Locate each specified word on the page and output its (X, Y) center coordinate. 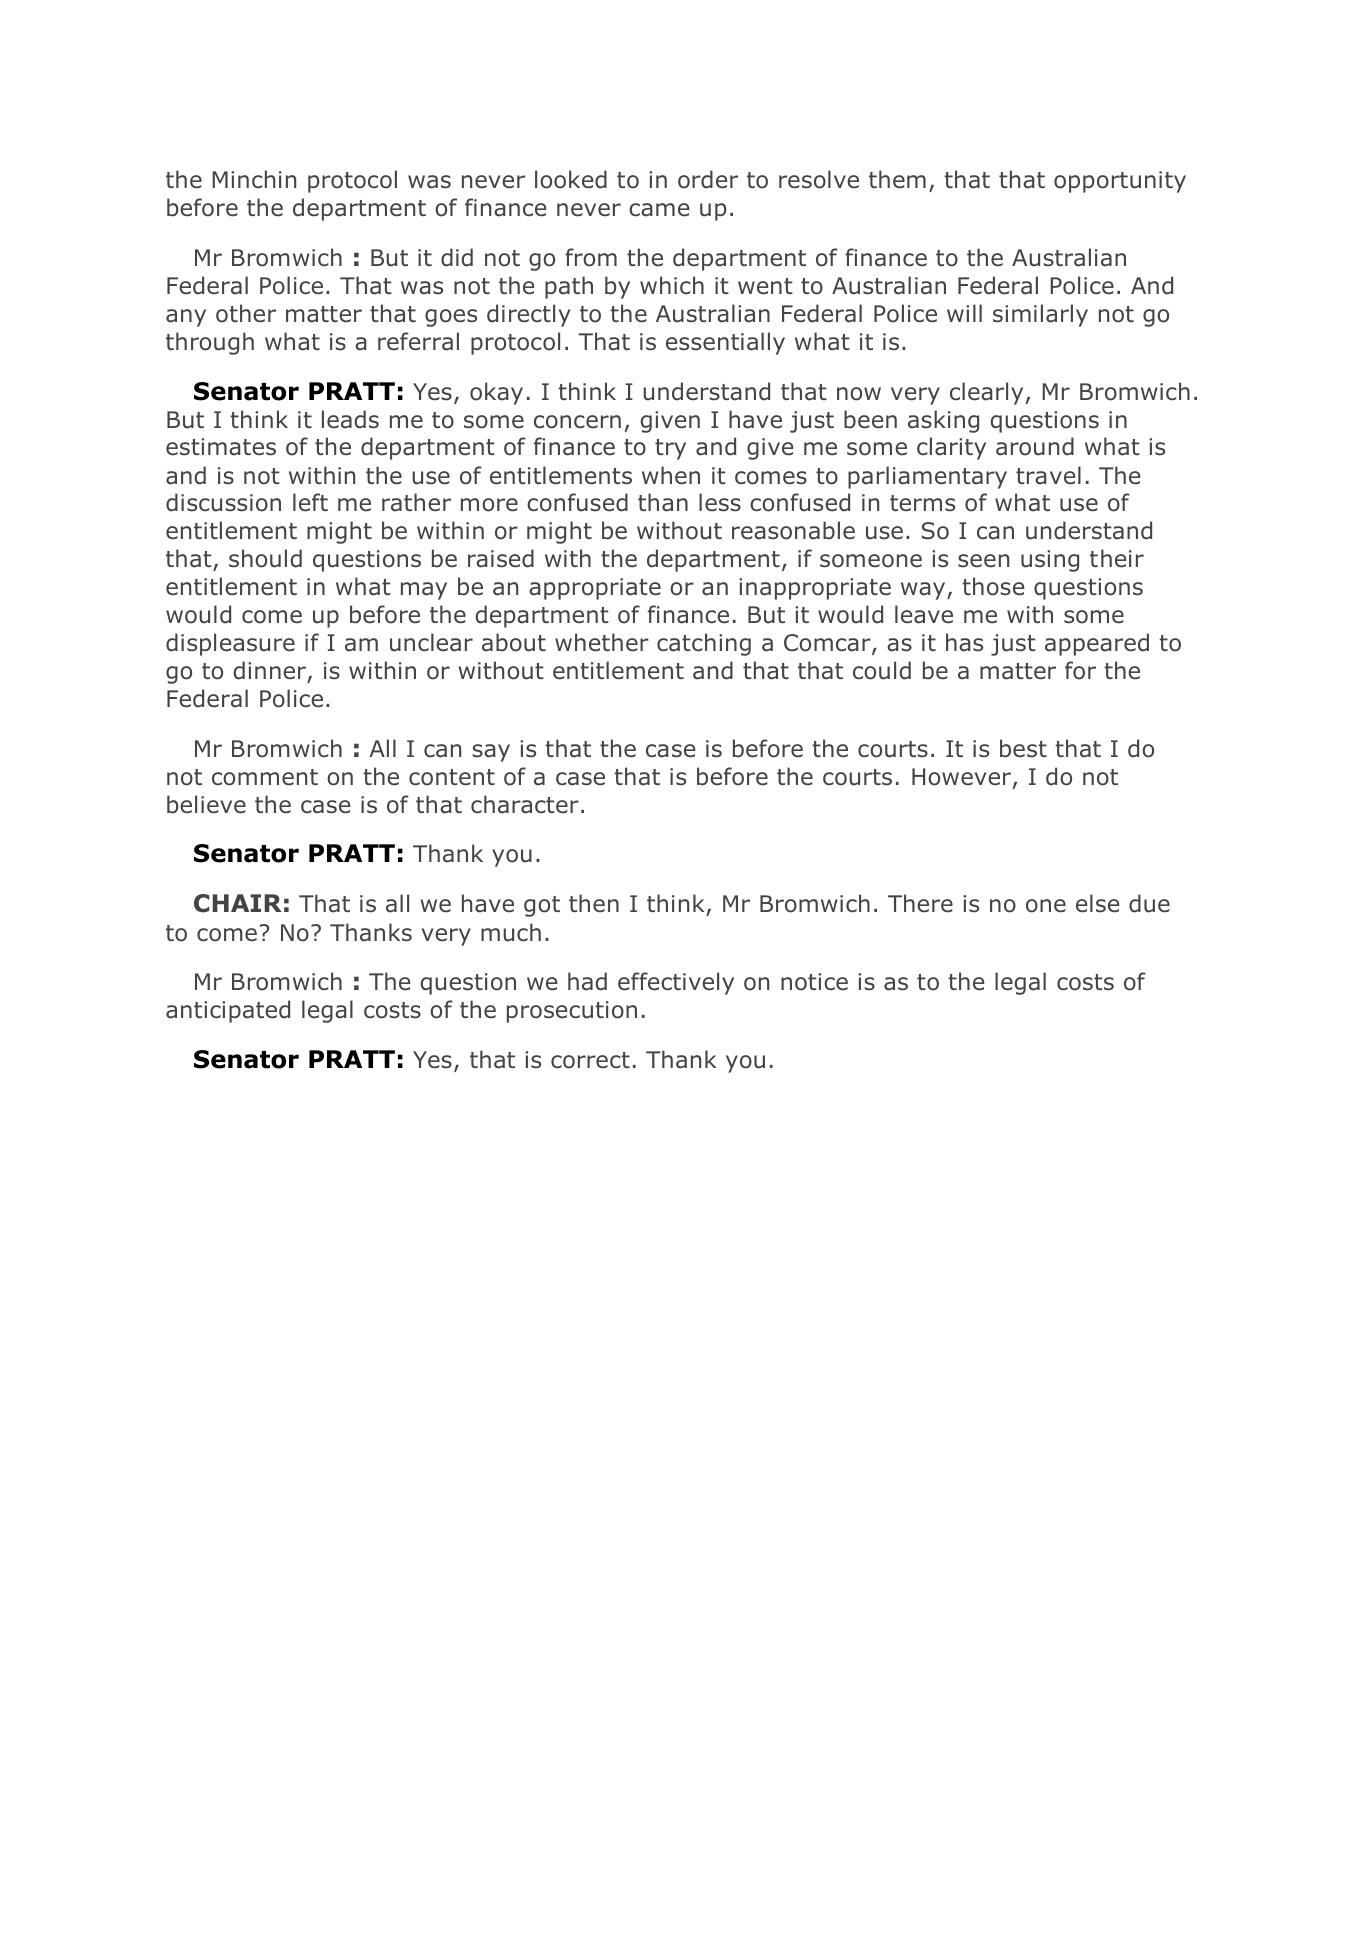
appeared (1097, 644)
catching (704, 644)
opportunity (1120, 182)
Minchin (254, 179)
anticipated (228, 1011)
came (659, 210)
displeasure (230, 644)
